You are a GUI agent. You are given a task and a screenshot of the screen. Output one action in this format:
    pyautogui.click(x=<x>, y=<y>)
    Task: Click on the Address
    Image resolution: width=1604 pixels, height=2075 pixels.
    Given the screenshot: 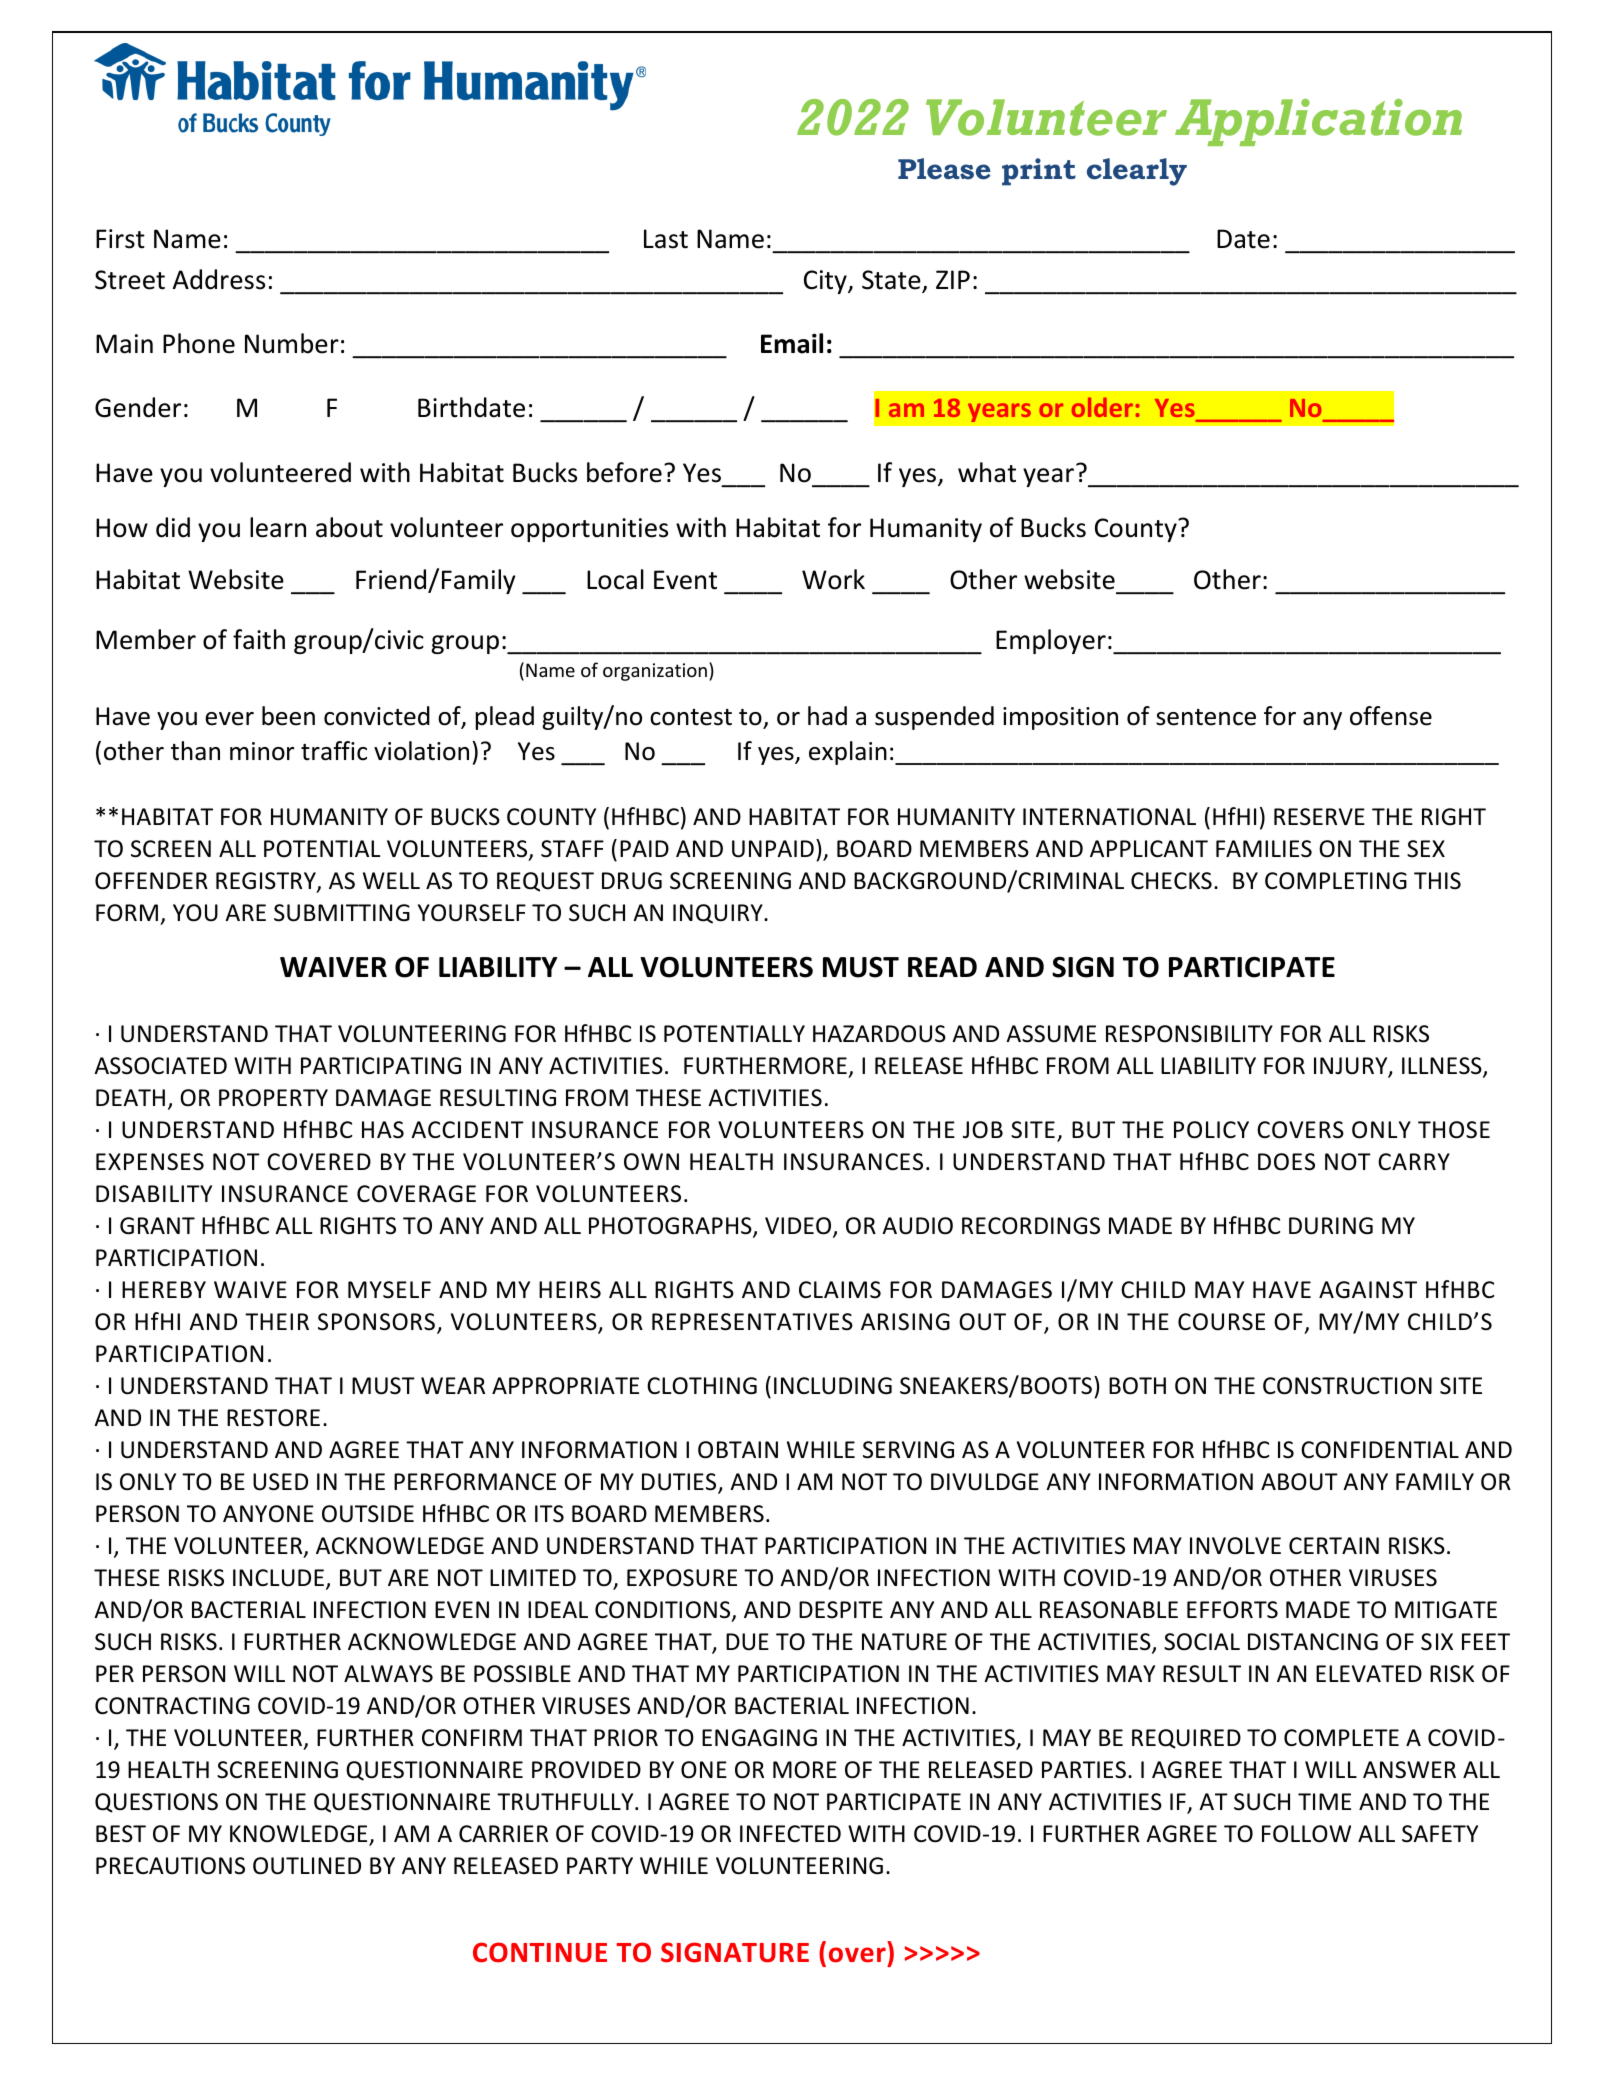 What is the action you would take?
    pyautogui.click(x=219, y=279)
